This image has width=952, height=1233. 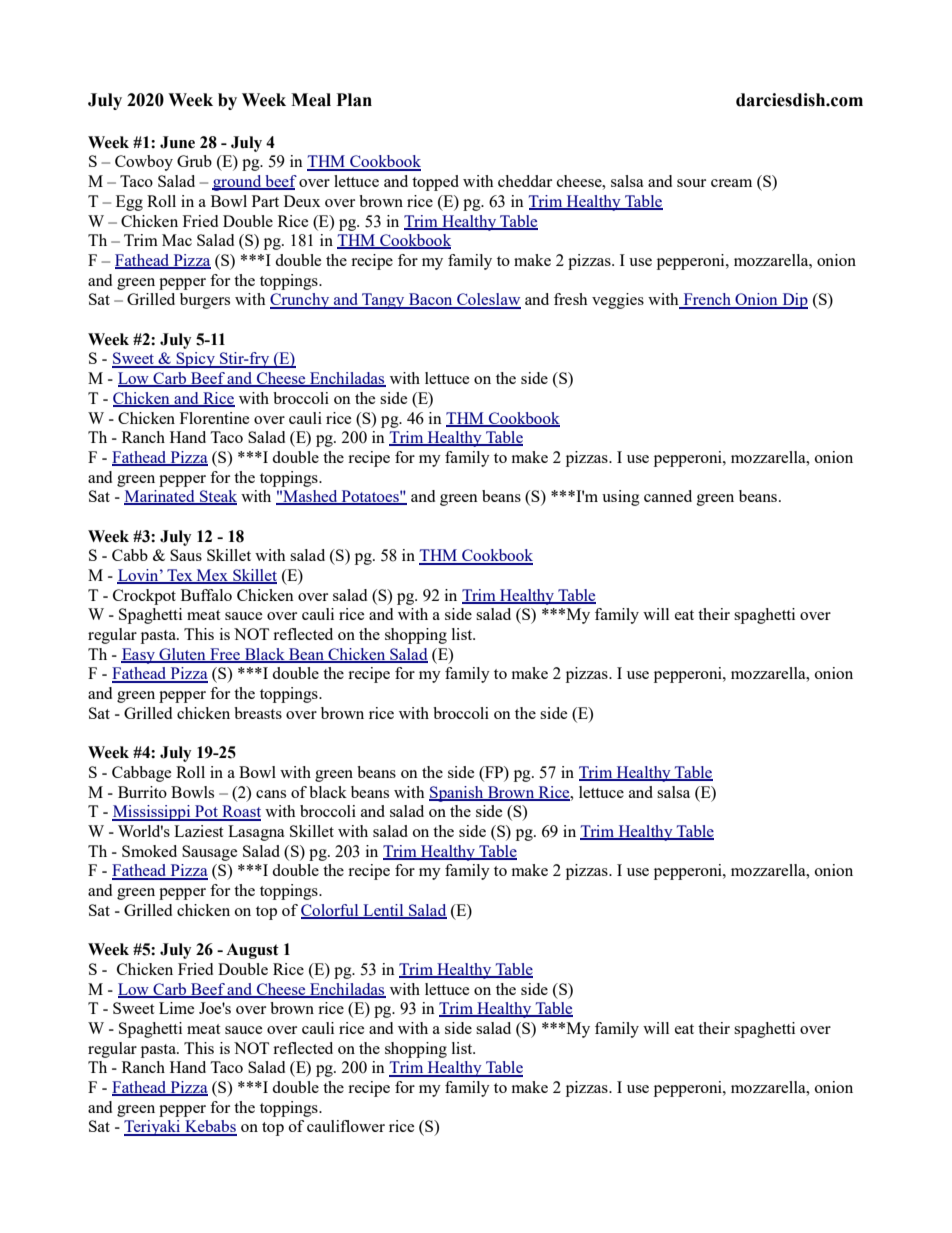 What do you see at coordinates (435, 183) in the image?
I see `topped` at bounding box center [435, 183].
